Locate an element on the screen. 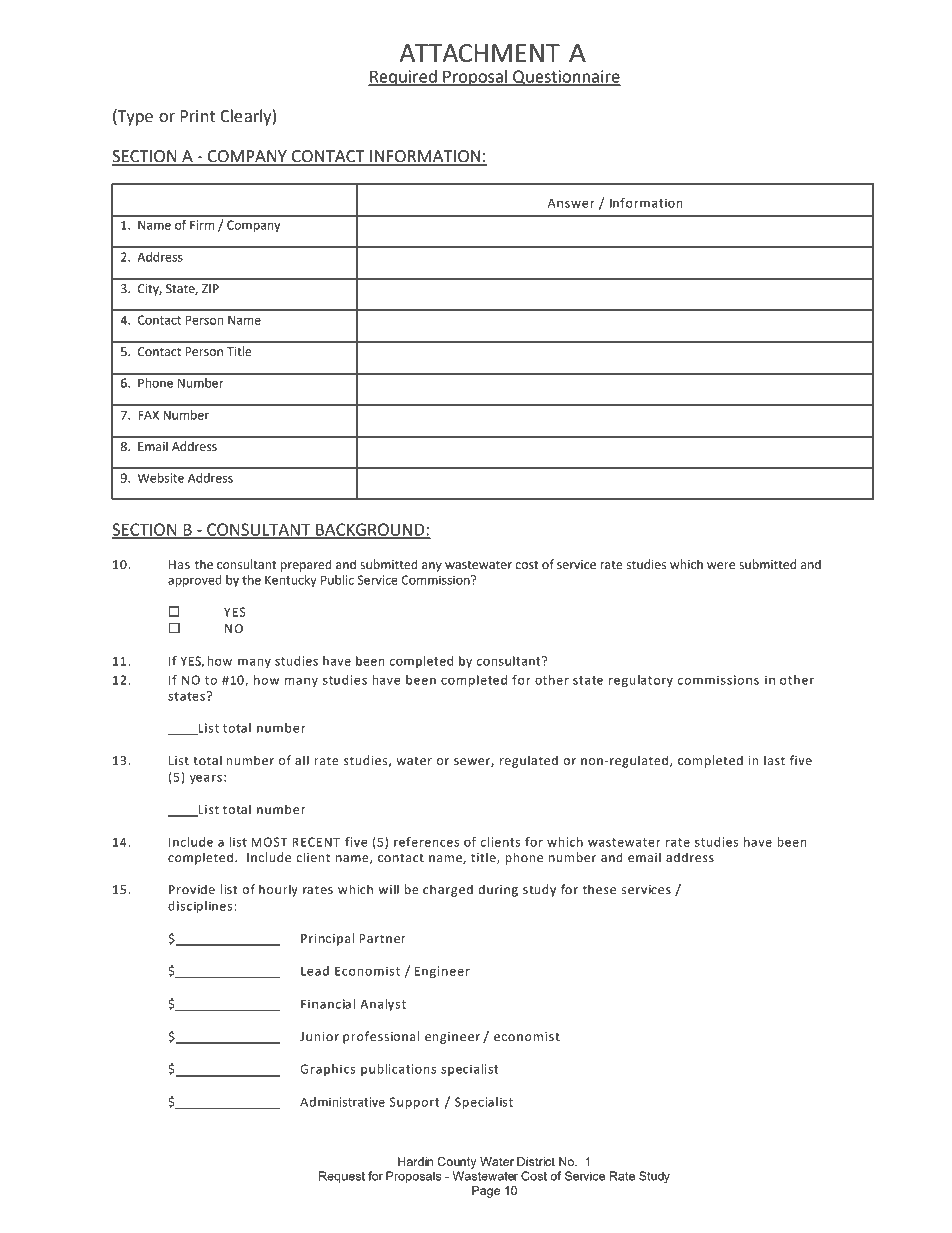  last is located at coordinates (774, 760).
